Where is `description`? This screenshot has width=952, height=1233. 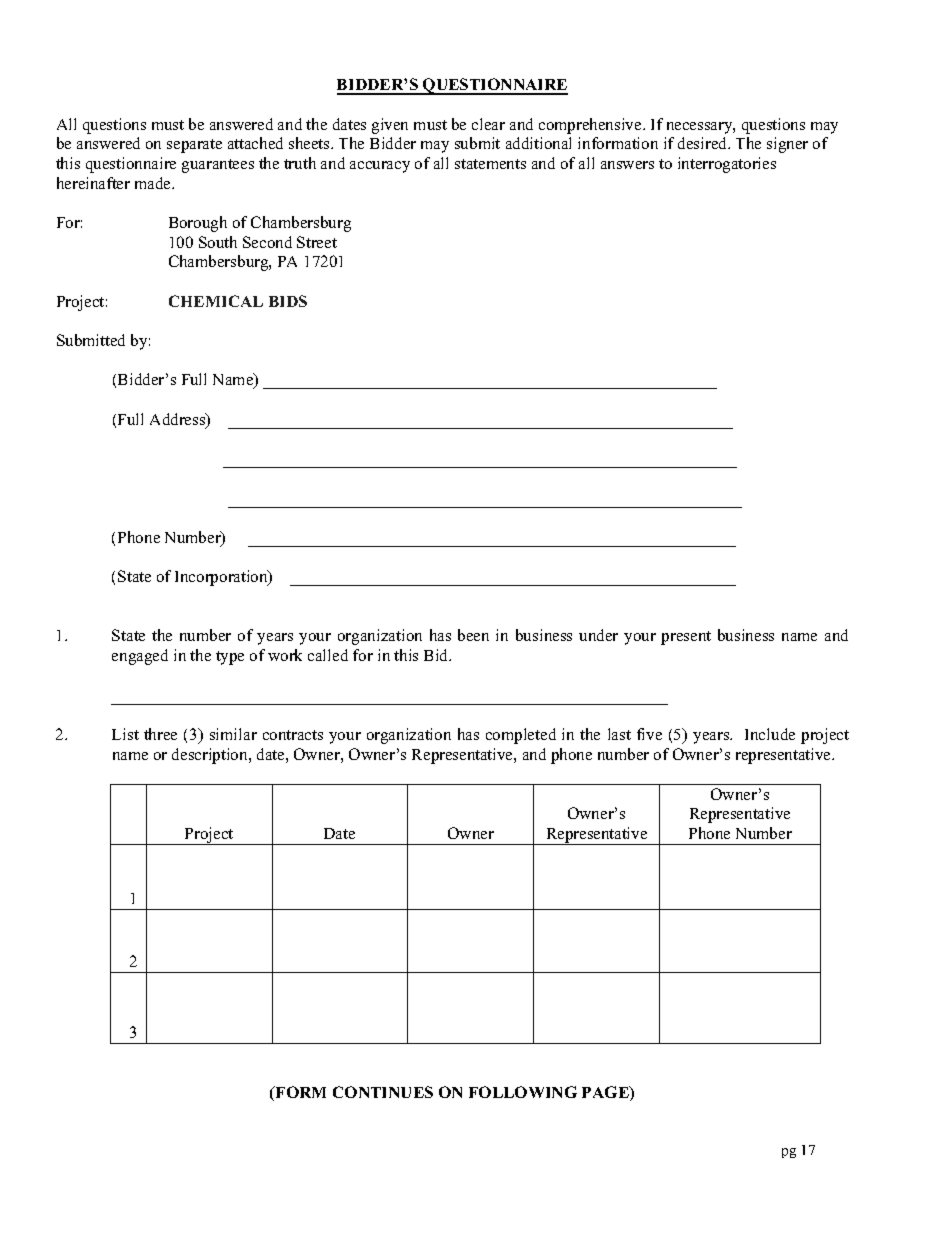 description is located at coordinates (211, 756).
